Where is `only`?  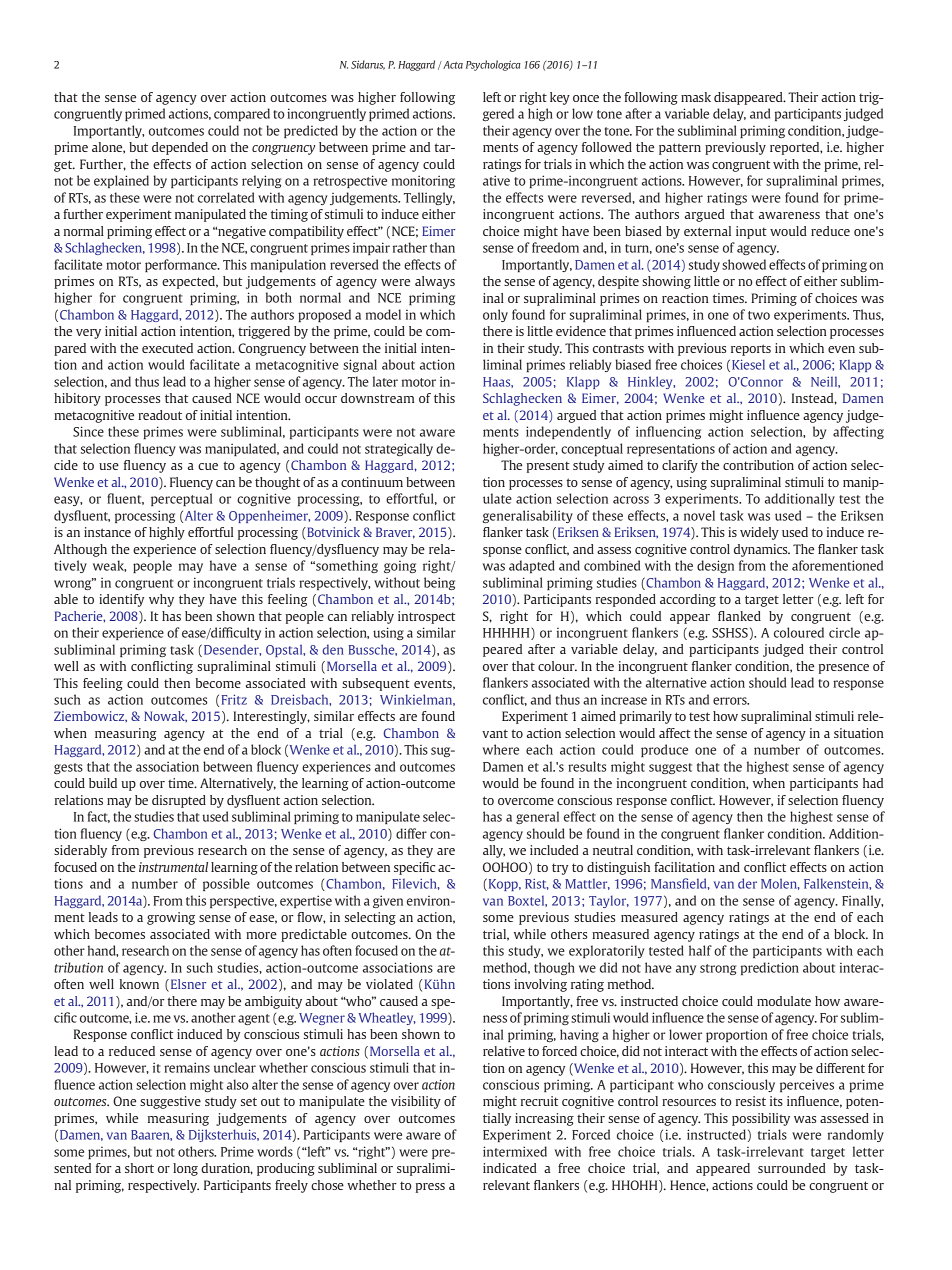 only is located at coordinates (495, 315).
